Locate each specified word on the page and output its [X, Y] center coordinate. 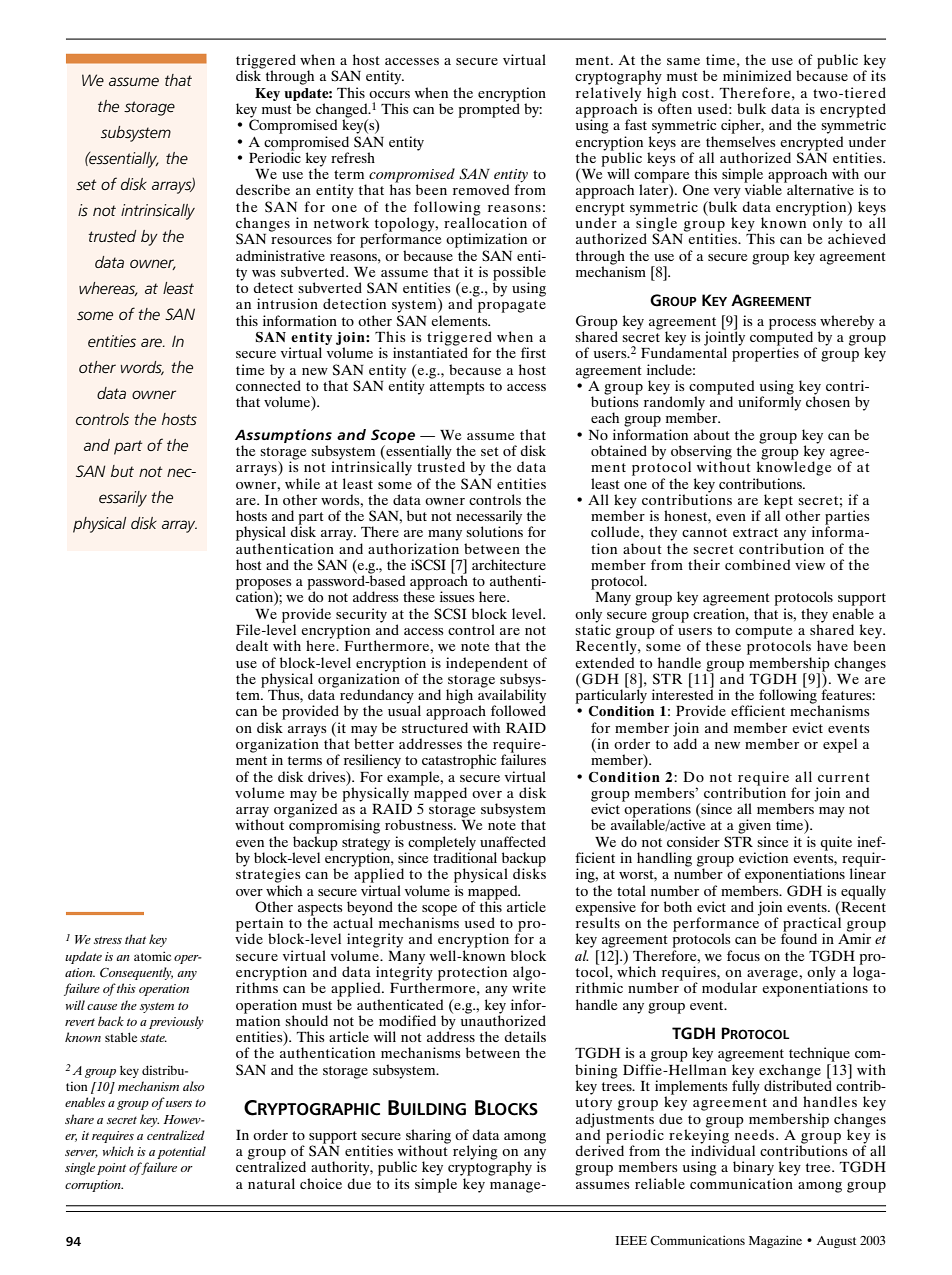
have [832, 645]
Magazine [775, 1241]
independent [487, 665]
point [111, 1169]
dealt [252, 645]
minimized [757, 75]
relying [475, 1152]
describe [263, 189]
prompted [489, 109]
